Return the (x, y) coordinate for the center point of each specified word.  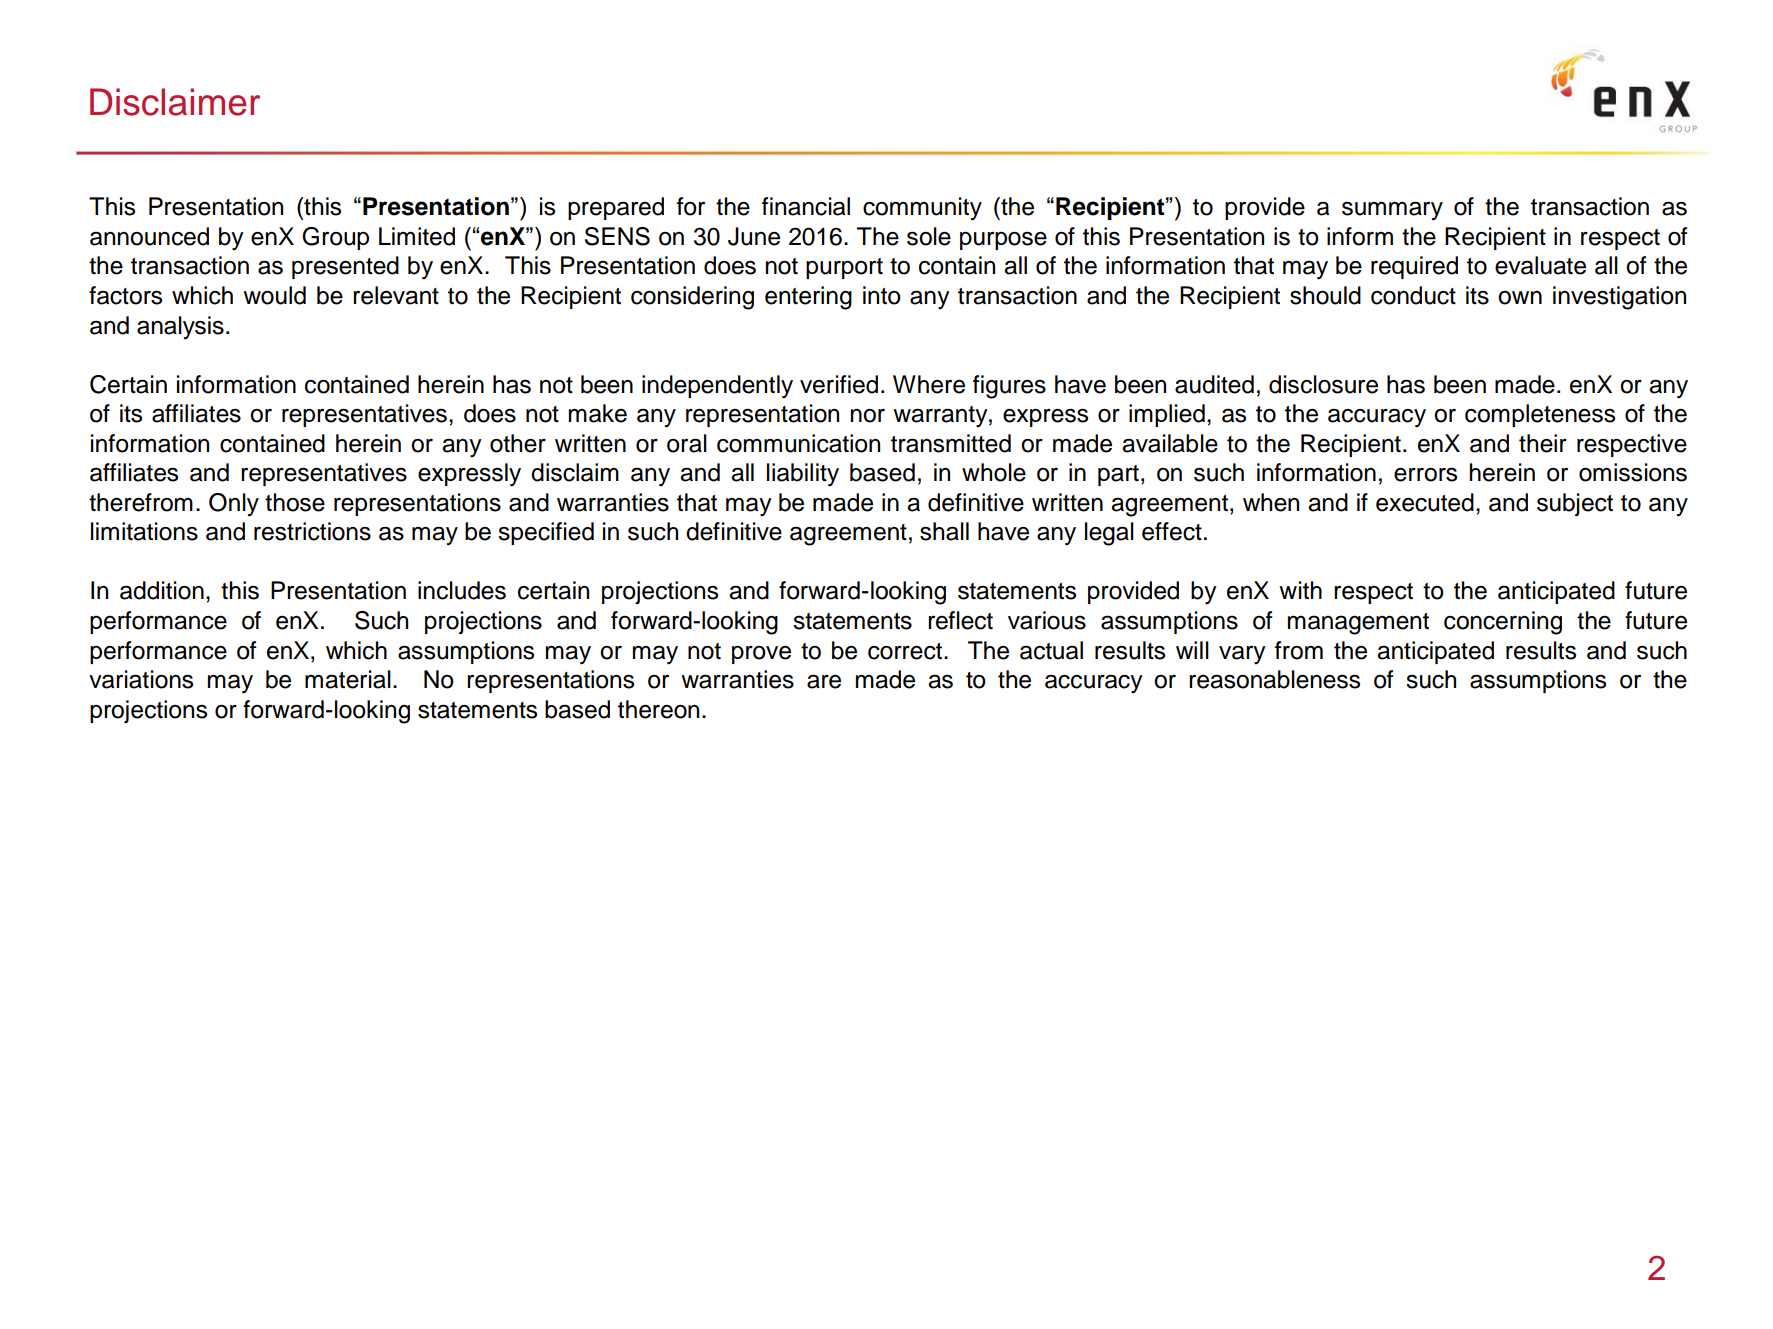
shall (944, 531)
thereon (658, 709)
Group (335, 238)
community (922, 209)
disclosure (1323, 384)
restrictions (312, 531)
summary (1392, 211)
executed (1425, 502)
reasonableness (1274, 679)
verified (839, 384)
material (348, 679)
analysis (180, 328)
